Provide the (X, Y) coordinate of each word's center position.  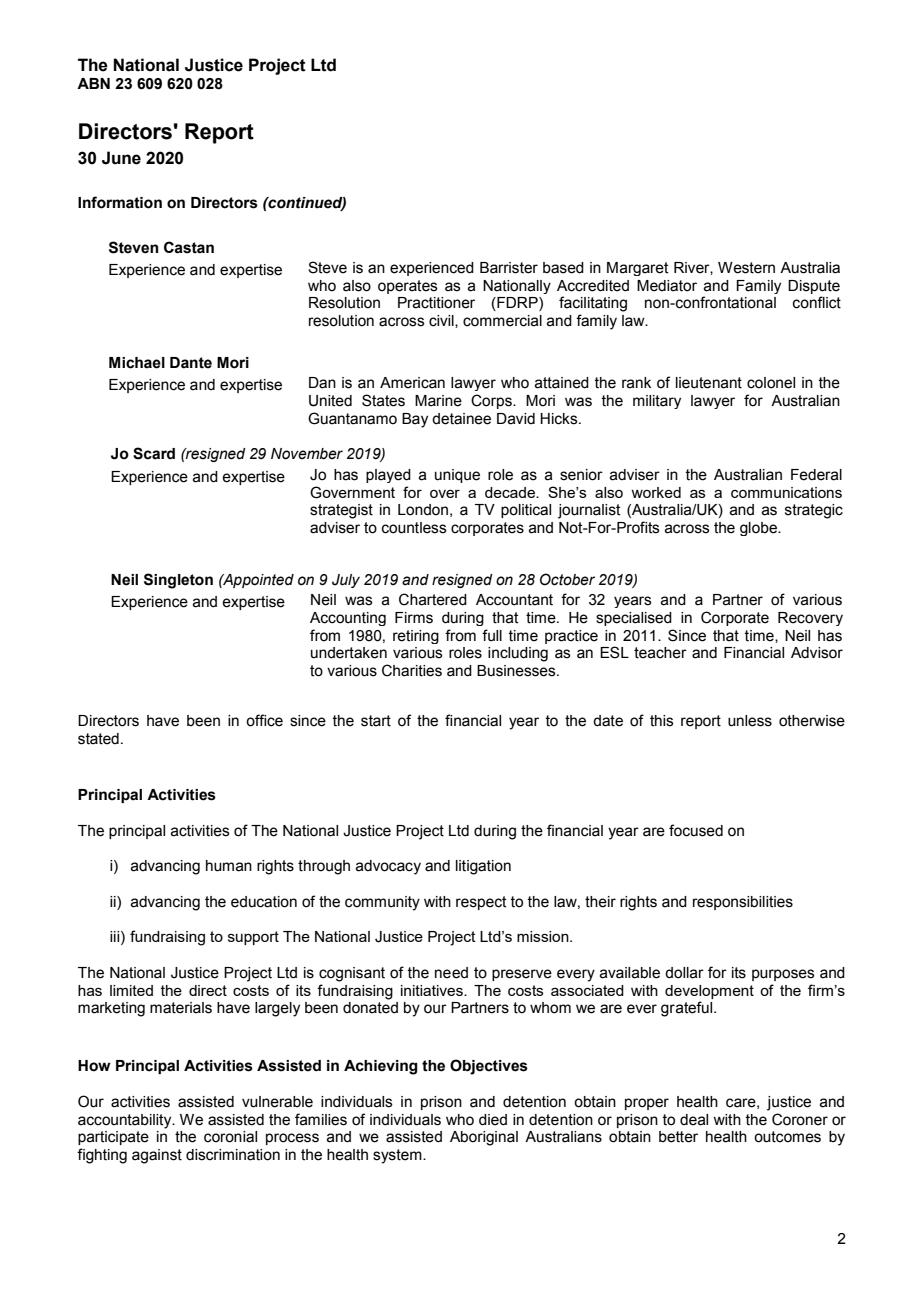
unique (457, 476)
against (157, 1156)
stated (98, 739)
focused (696, 830)
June (121, 158)
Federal (816, 475)
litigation (483, 867)
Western (746, 268)
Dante (191, 363)
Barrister (509, 268)
